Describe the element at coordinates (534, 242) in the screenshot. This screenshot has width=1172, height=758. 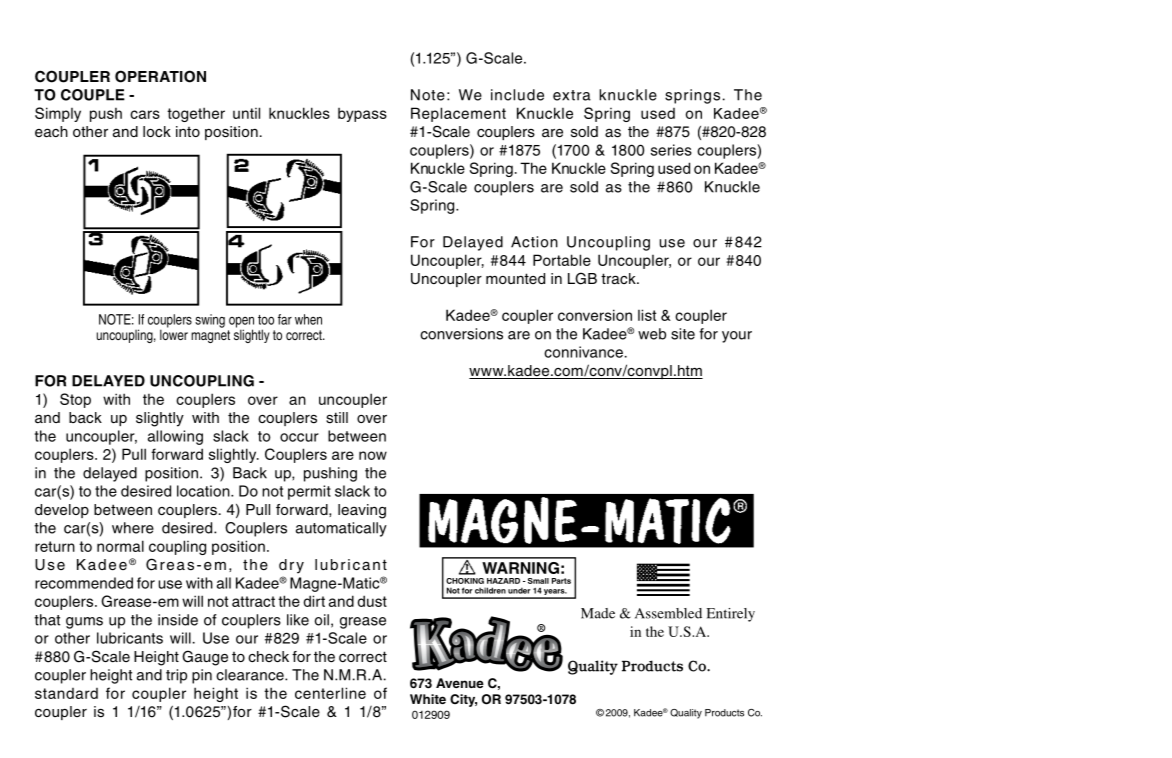
I see `Action` at that location.
